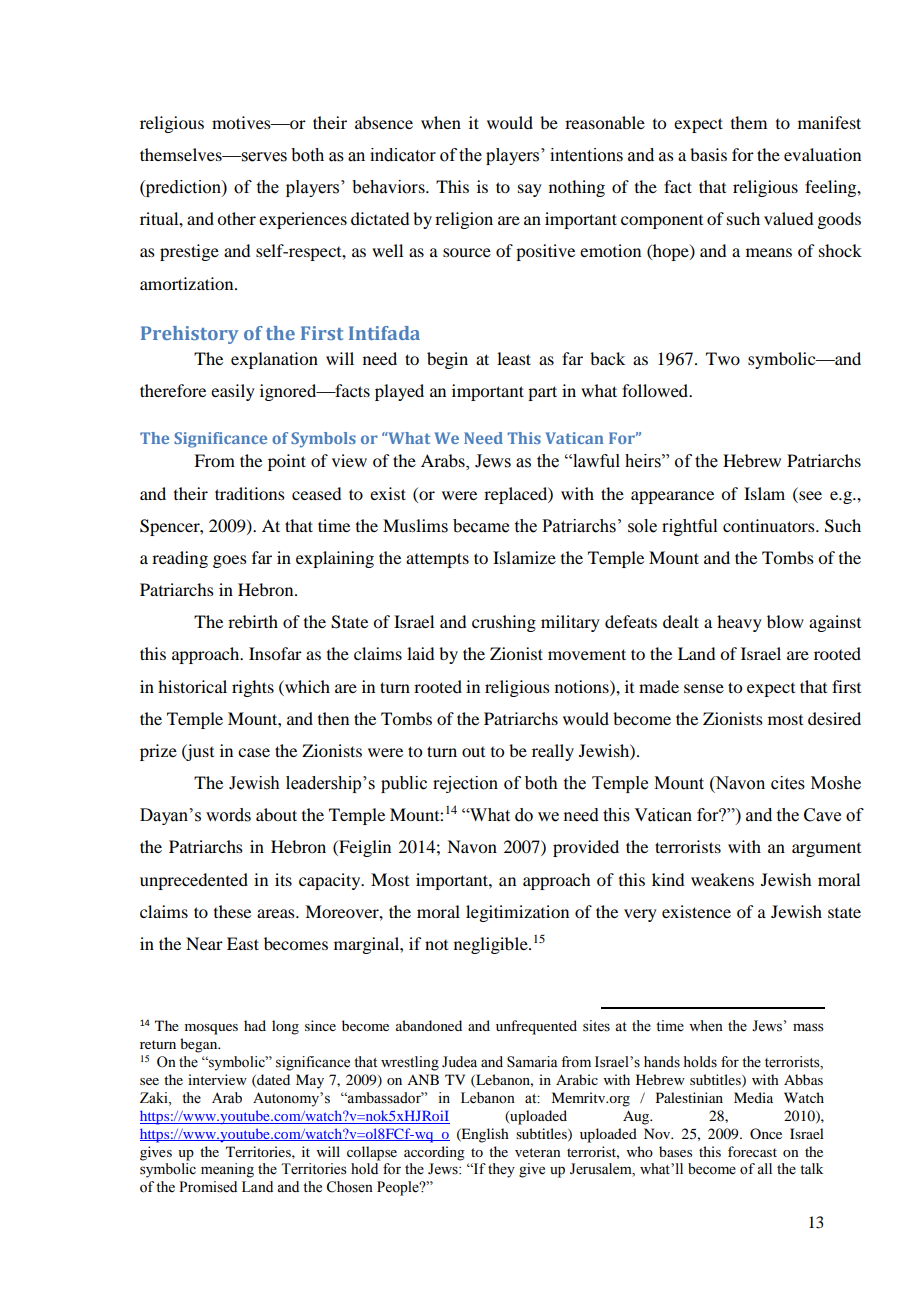 Image resolution: width=924 pixels, height=1308 pixels. What do you see at coordinates (227, 1170) in the screenshot?
I see `meaning` at bounding box center [227, 1170].
